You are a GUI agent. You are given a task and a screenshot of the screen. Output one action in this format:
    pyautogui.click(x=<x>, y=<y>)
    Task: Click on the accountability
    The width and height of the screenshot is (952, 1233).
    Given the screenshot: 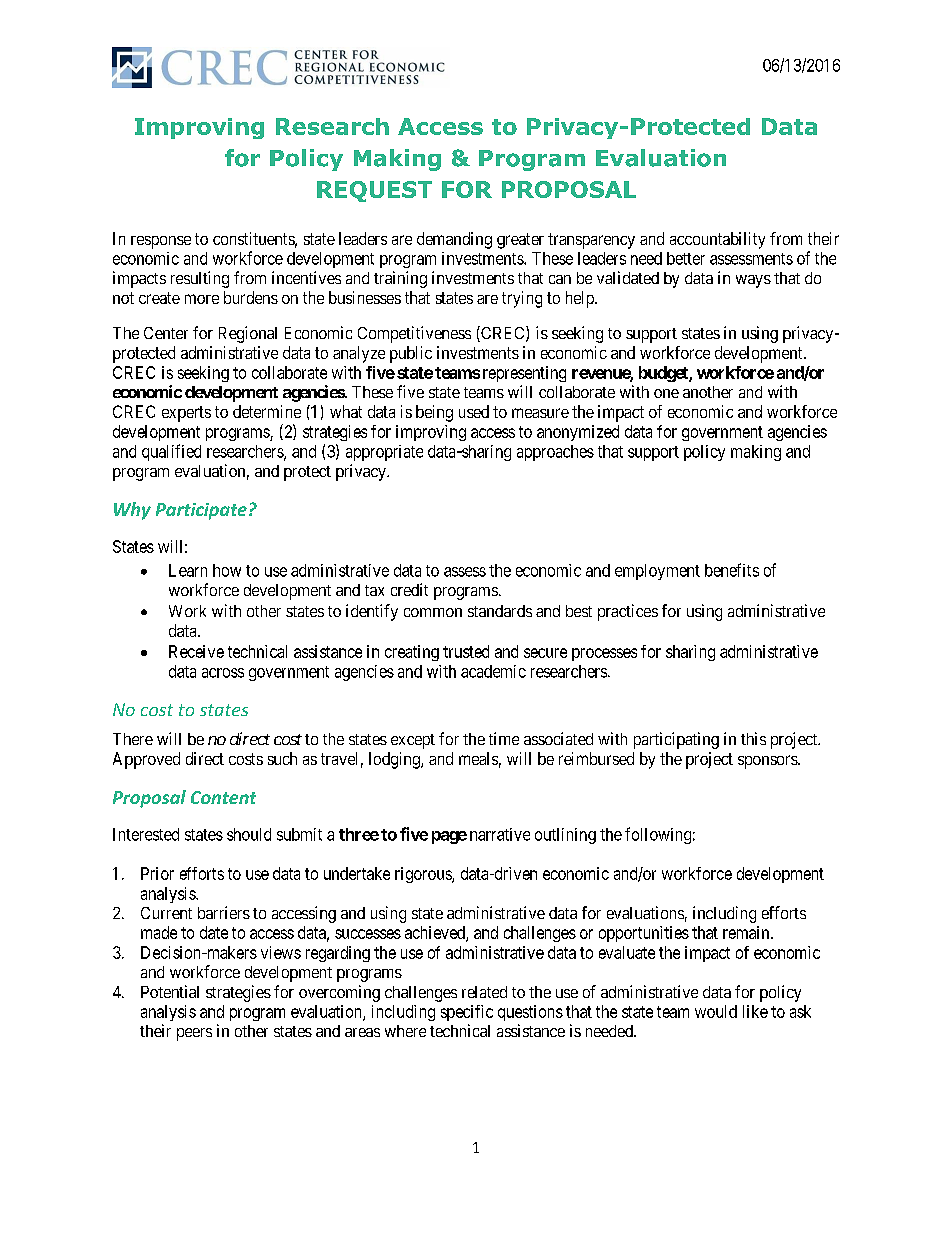 What is the action you would take?
    pyautogui.click(x=717, y=240)
